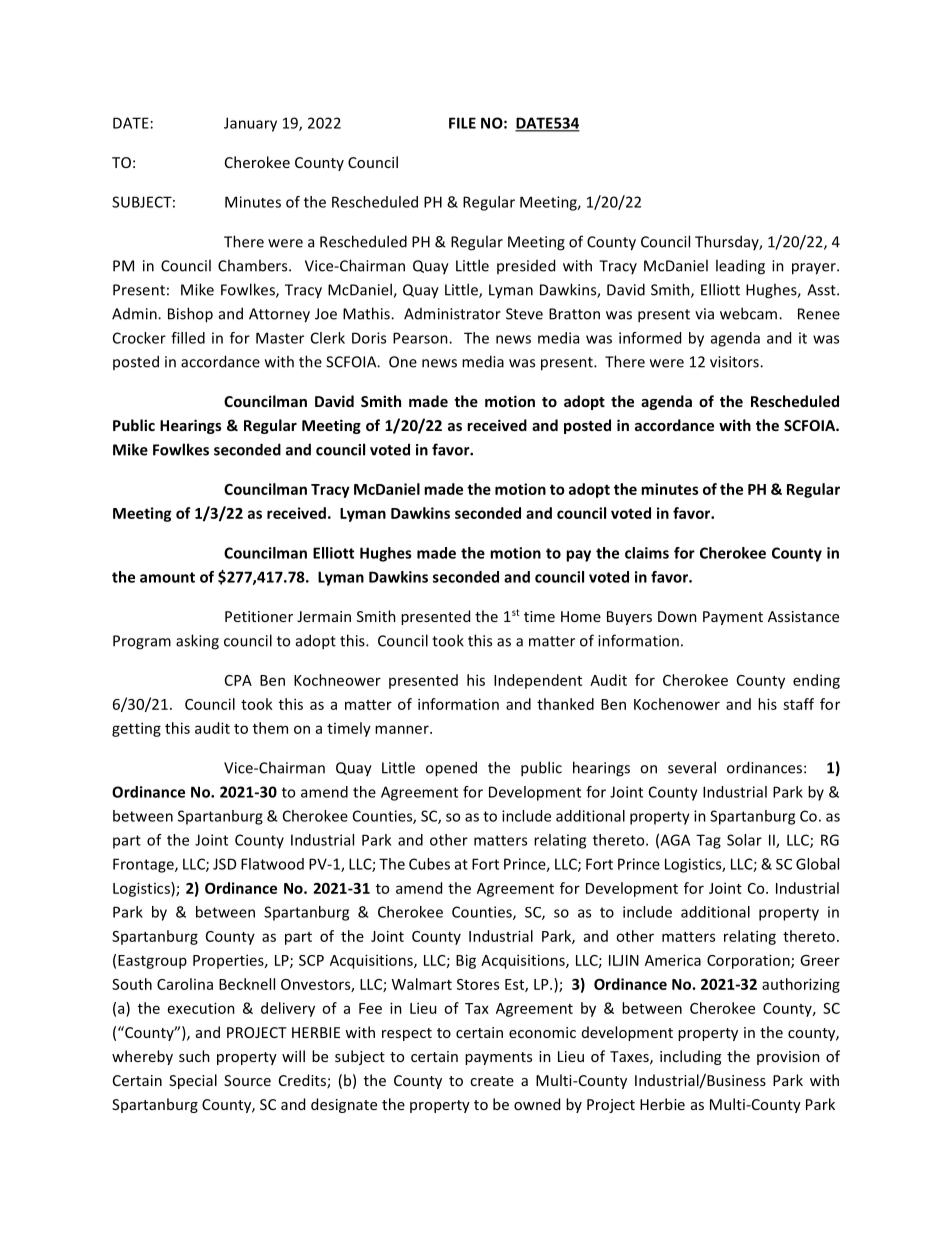 The image size is (952, 1233). I want to click on Down, so click(677, 616).
